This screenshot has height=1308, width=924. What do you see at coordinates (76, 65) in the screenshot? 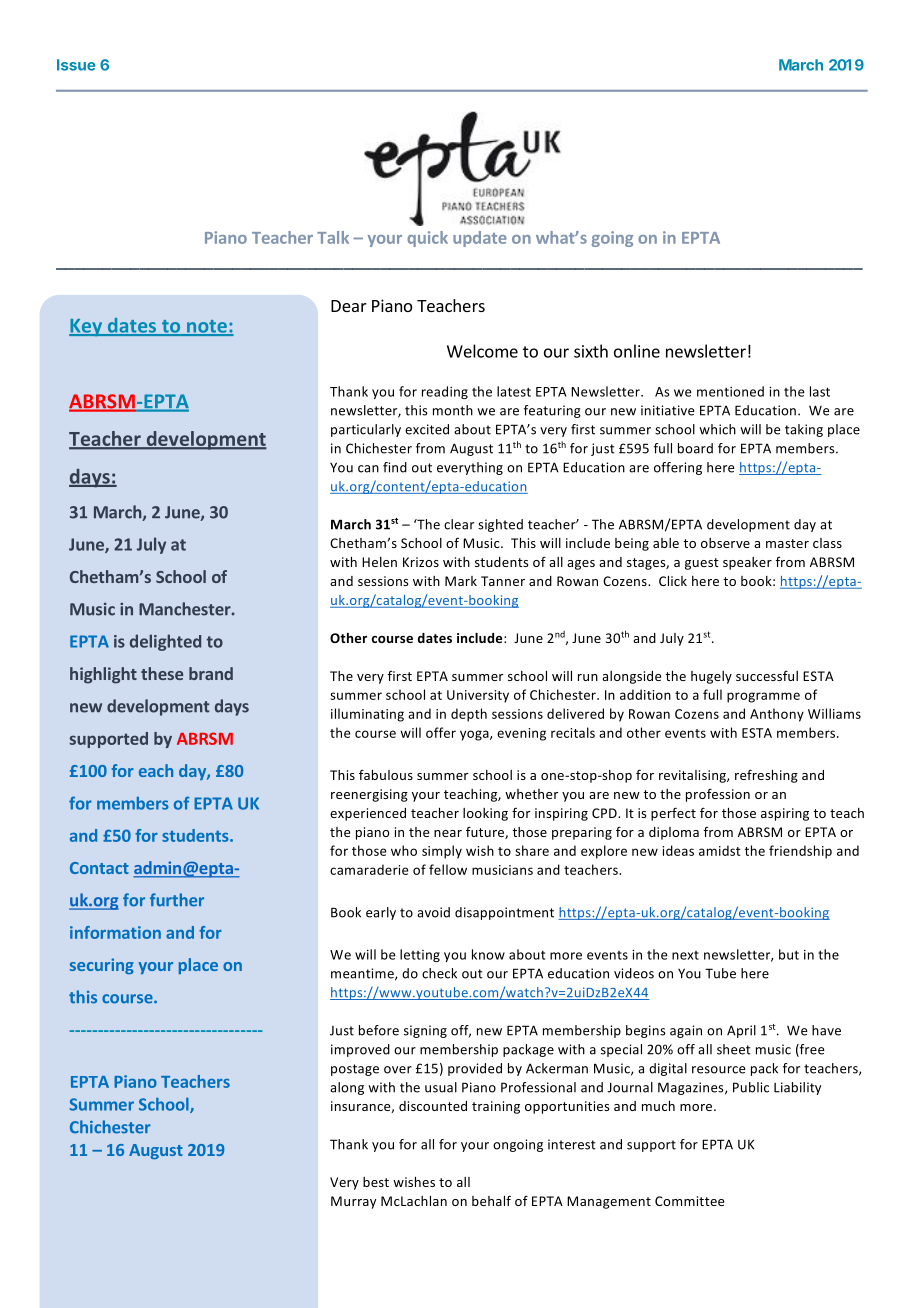
I see `Issue` at bounding box center [76, 65].
